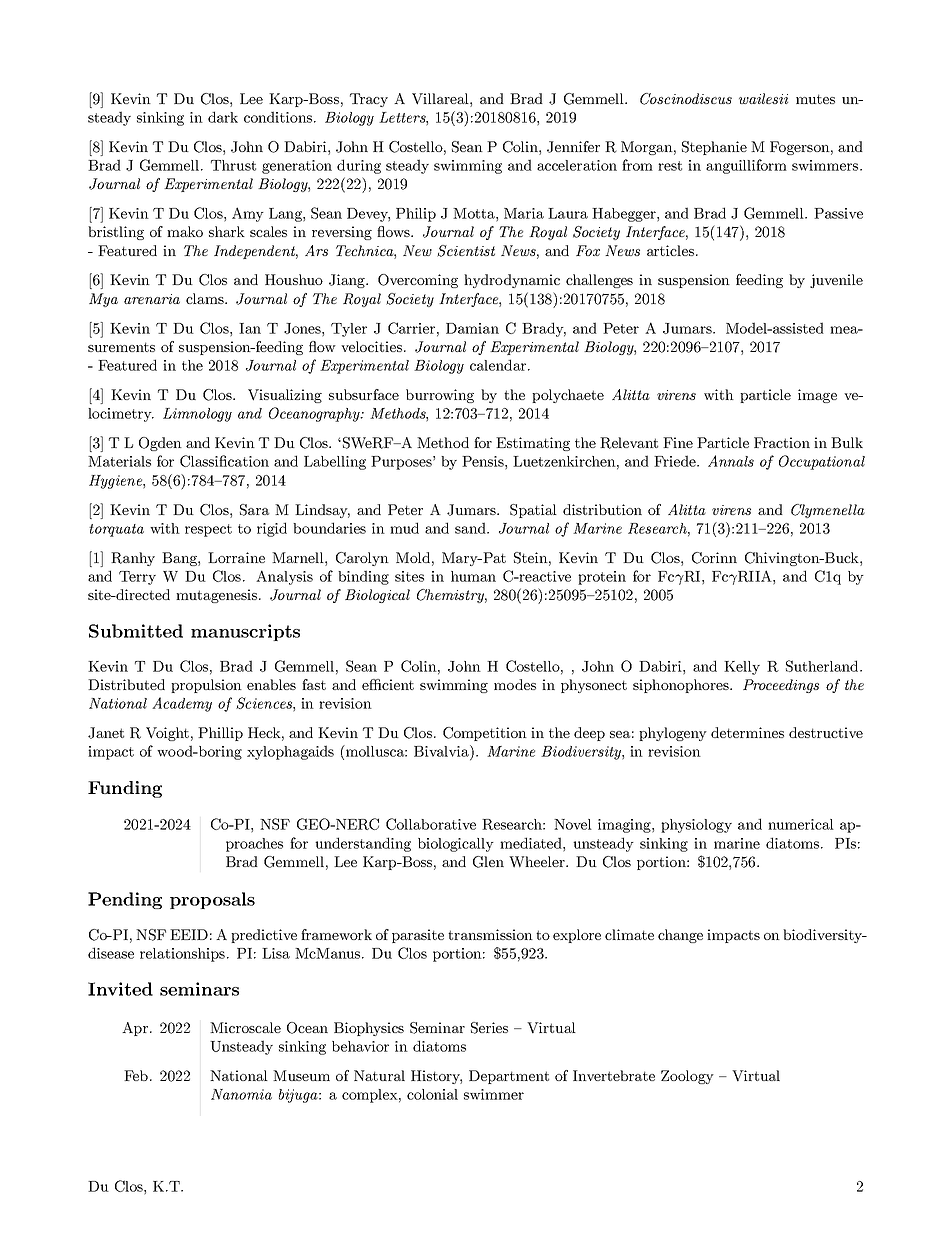 This screenshot has height=1233, width=952. I want to click on human, so click(473, 576).
